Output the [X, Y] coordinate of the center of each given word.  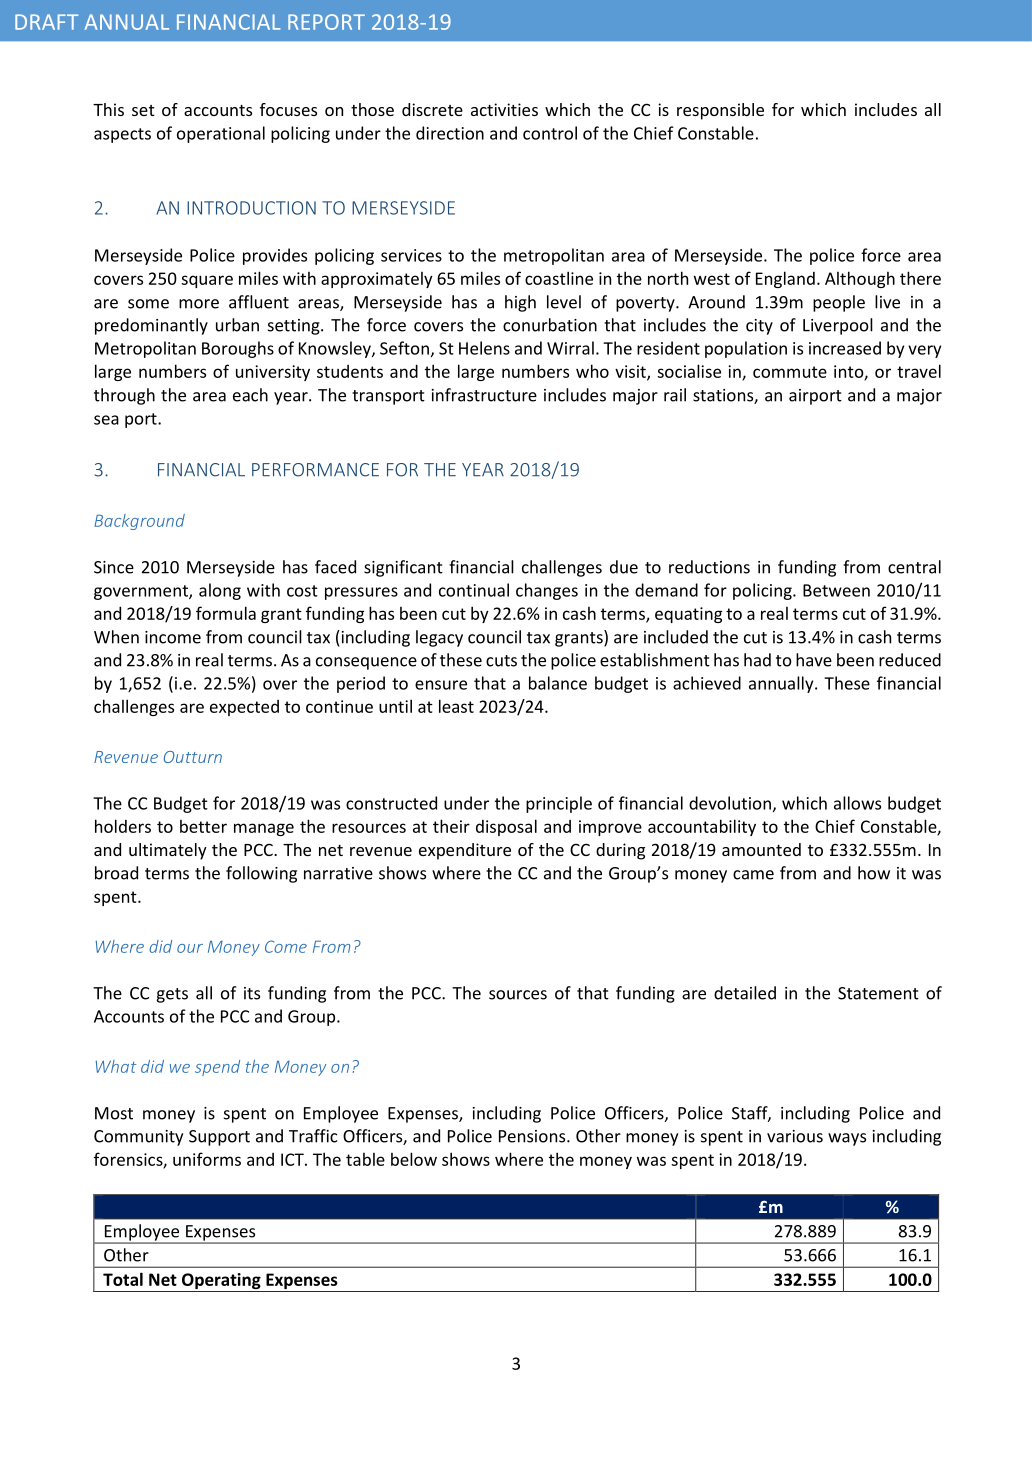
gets [172, 995]
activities [504, 109]
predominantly [151, 326]
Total [123, 1279]
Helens [484, 348]
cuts [501, 661]
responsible [720, 111]
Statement [878, 993]
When [116, 637]
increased [845, 348]
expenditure [465, 851]
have [814, 660]
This [108, 109]
